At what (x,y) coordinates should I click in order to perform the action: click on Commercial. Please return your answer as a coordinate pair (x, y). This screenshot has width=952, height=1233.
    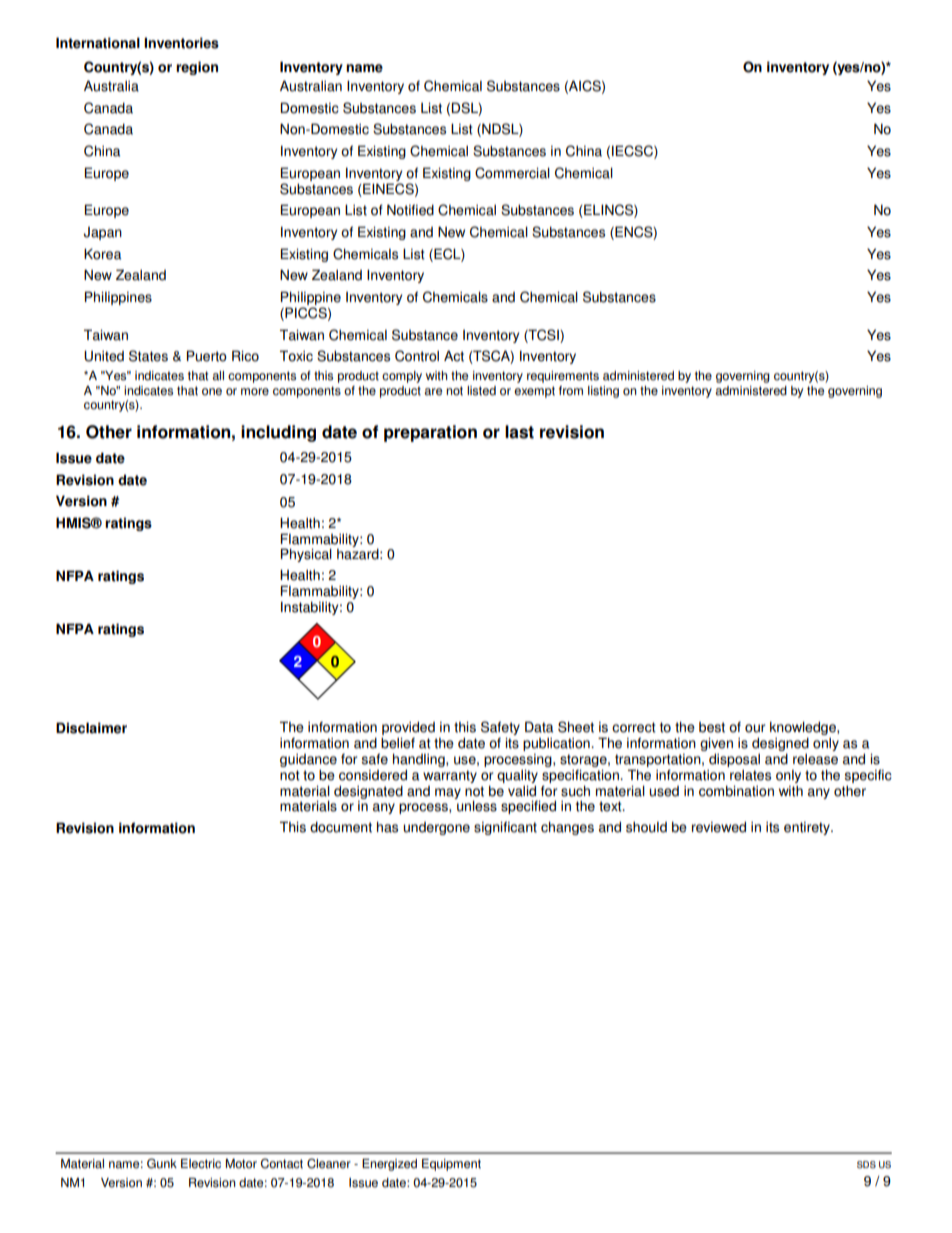
    Looking at the image, I should click on (512, 173).
